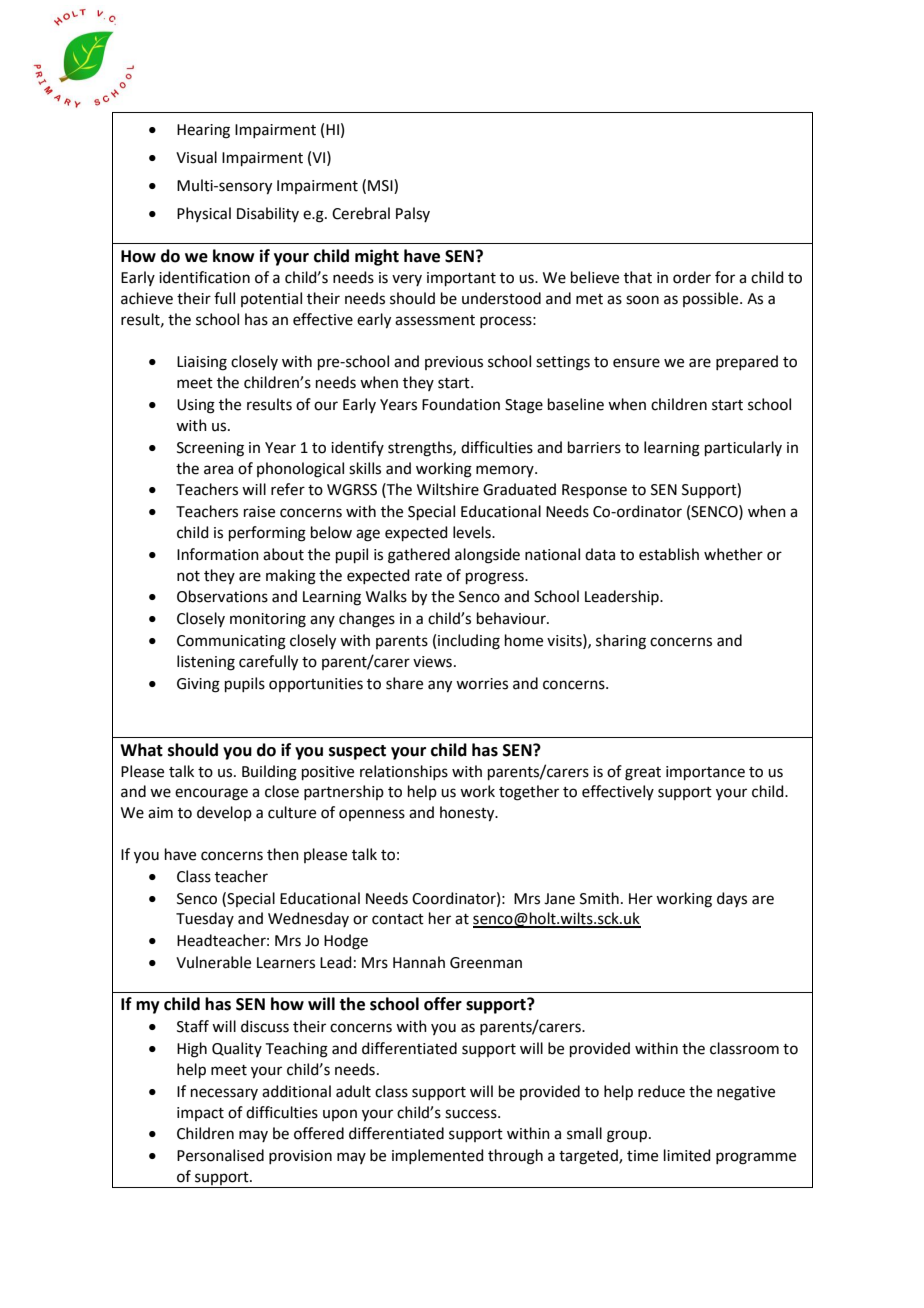 The width and height of the screenshot is (924, 1308). I want to click on order, so click(692, 277).
